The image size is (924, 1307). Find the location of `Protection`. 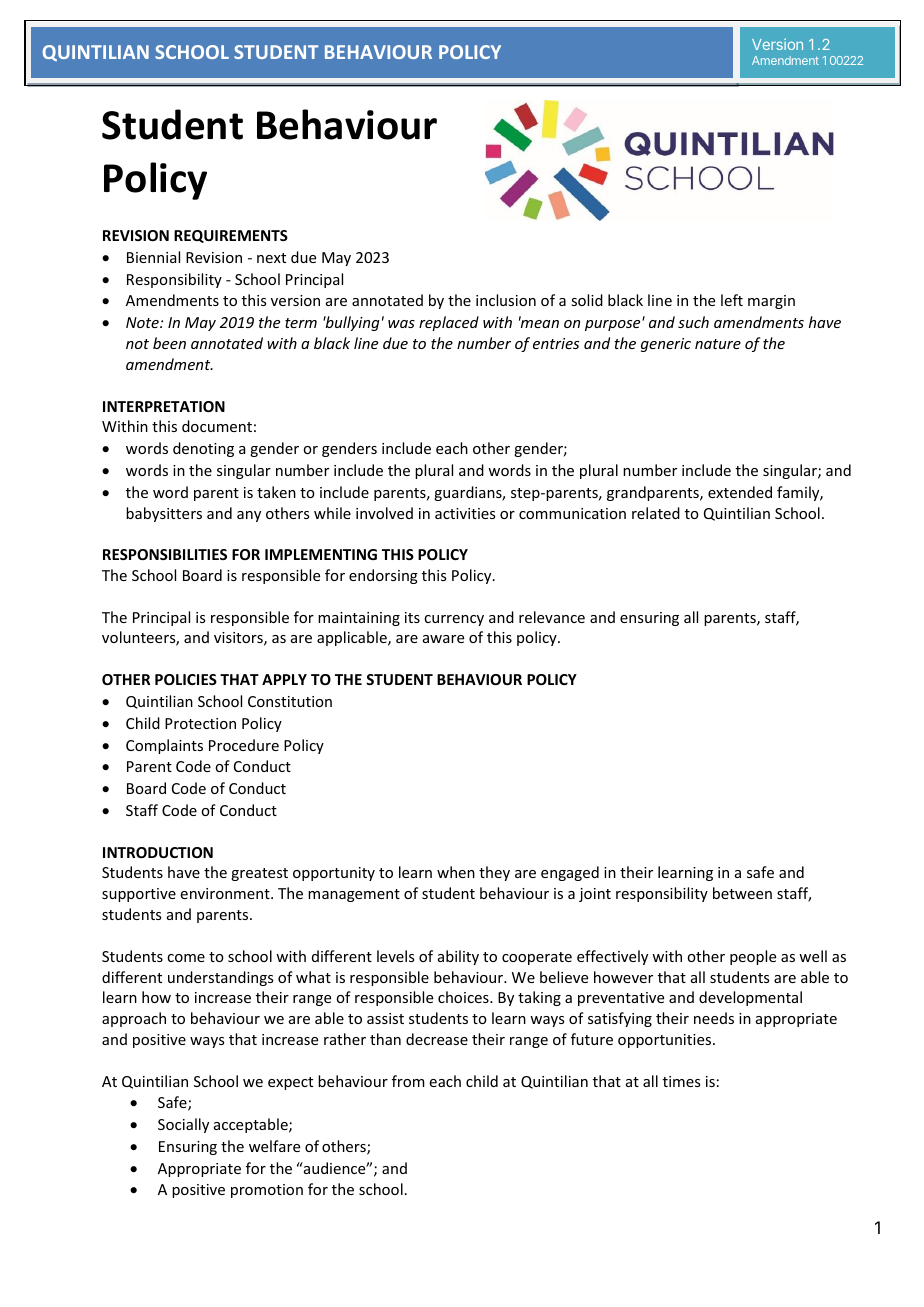

Protection is located at coordinates (200, 723).
